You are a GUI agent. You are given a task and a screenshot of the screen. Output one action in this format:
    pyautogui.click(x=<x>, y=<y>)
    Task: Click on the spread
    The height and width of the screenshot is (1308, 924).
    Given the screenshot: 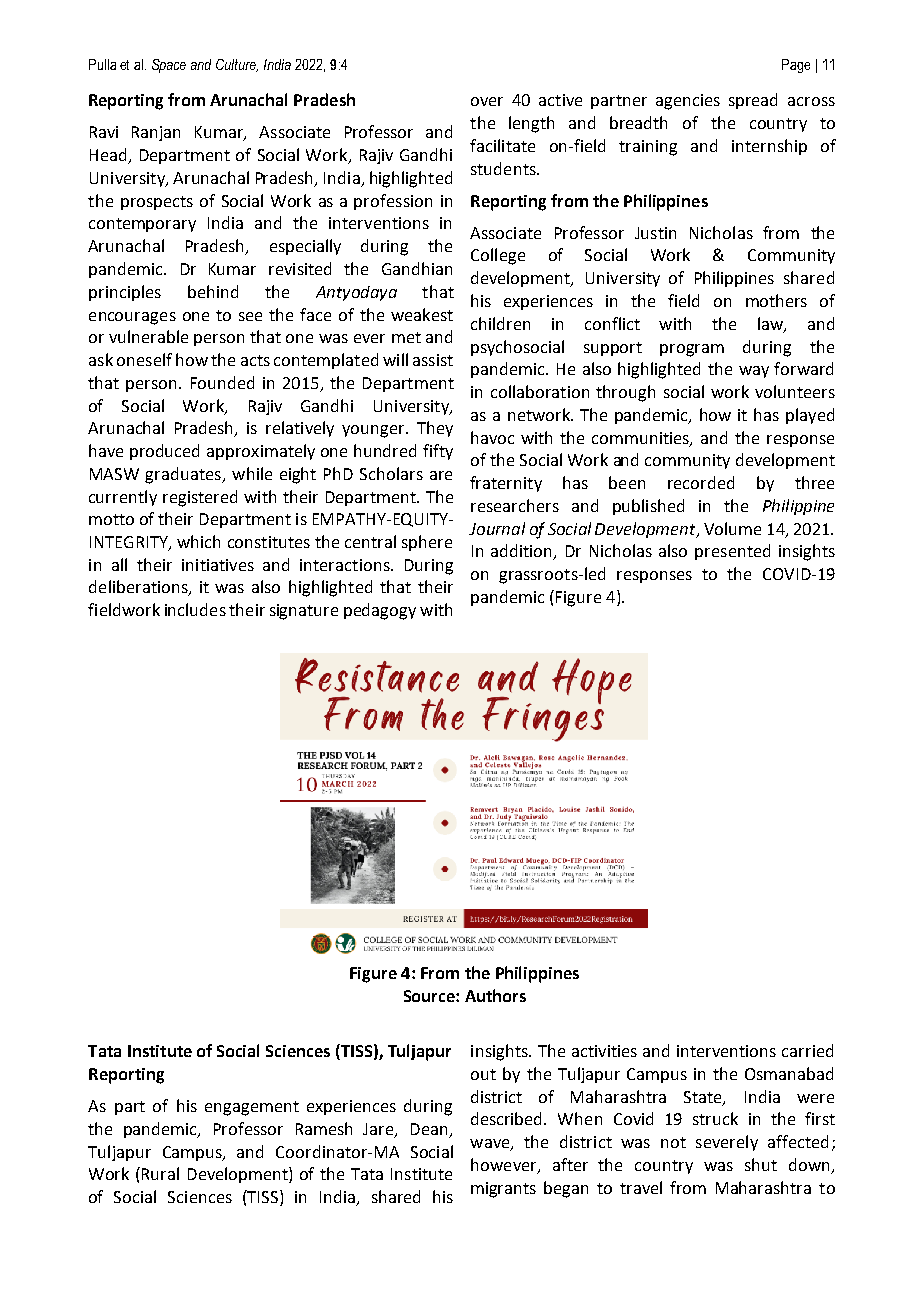 What is the action you would take?
    pyautogui.click(x=753, y=101)
